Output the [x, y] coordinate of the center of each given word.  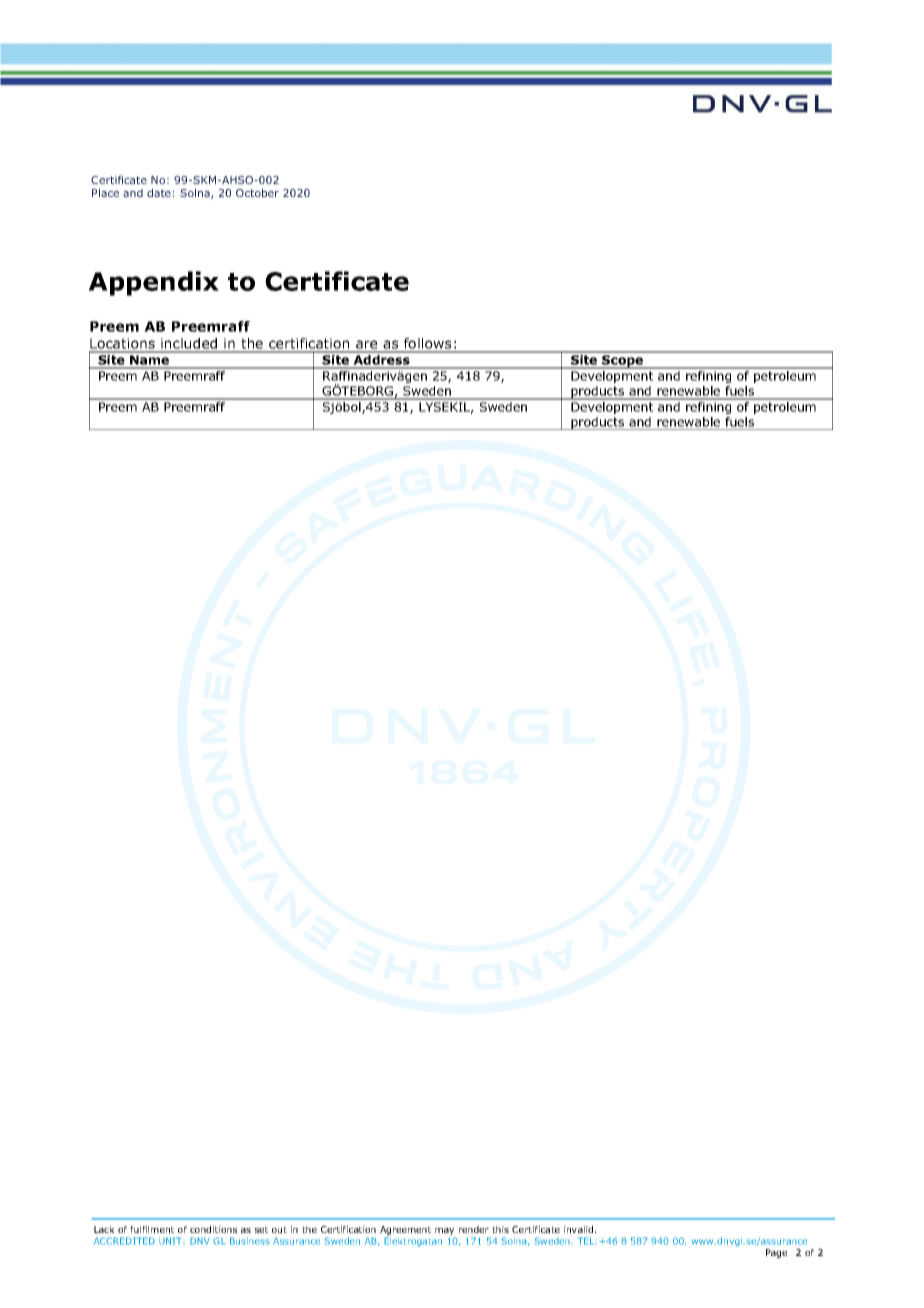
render [474, 1229]
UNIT [171, 1241]
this [500, 1229]
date [159, 193]
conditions [213, 1229]
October [257, 193]
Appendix [154, 283]
